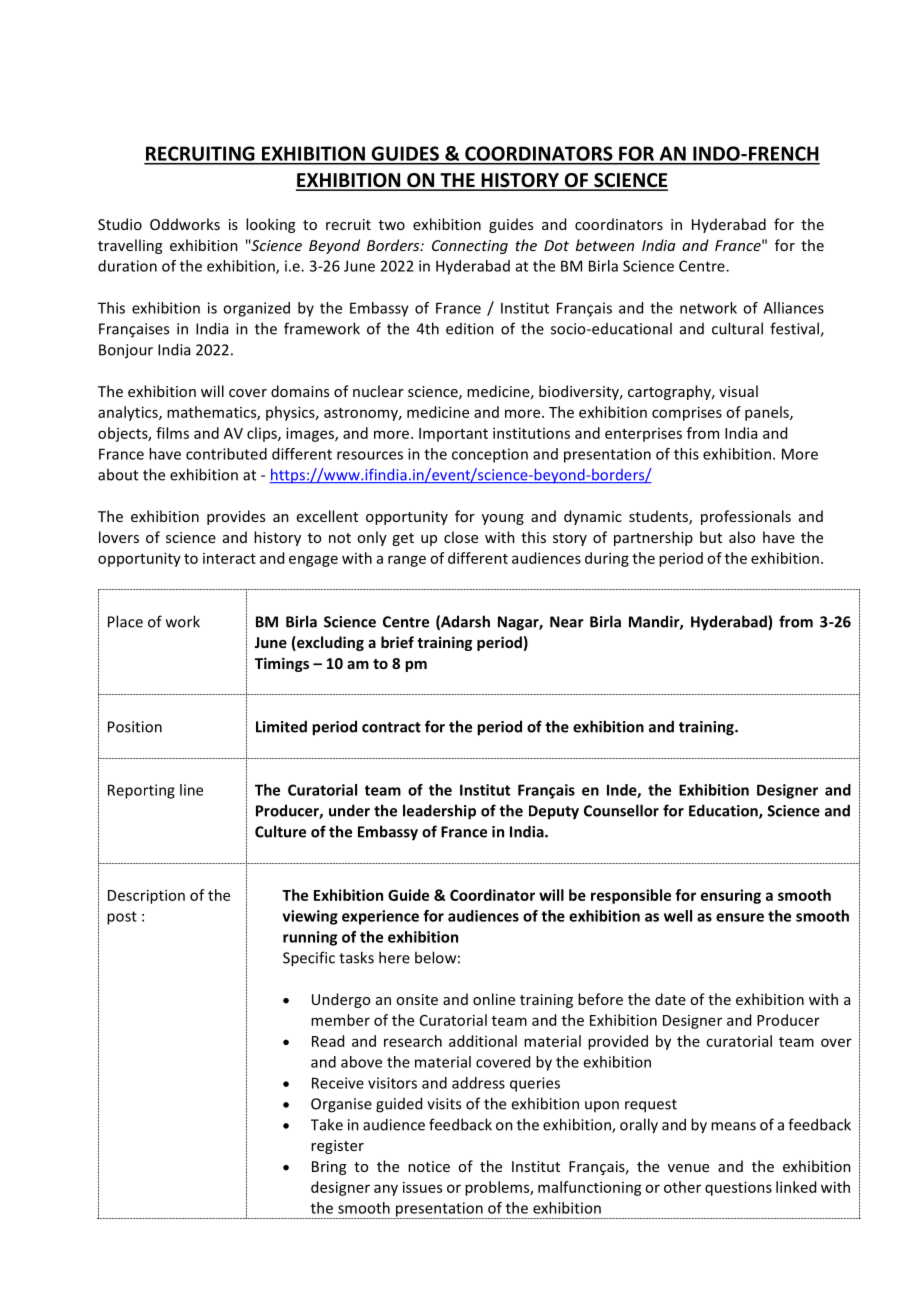 The image size is (924, 1308). I want to click on Bring, so click(329, 1168).
